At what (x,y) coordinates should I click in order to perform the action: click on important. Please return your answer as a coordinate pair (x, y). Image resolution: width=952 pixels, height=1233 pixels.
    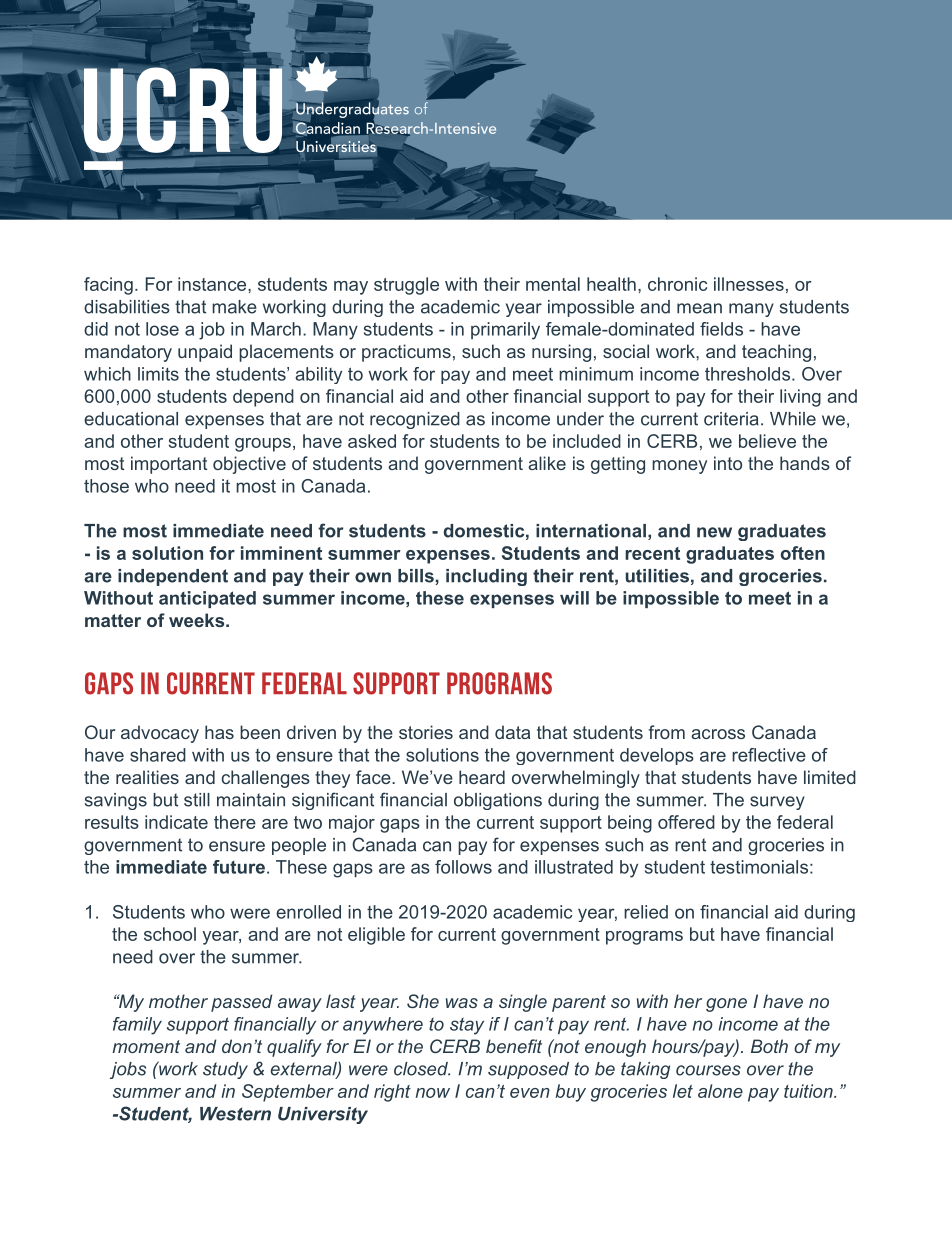
    Looking at the image, I should click on (169, 465).
